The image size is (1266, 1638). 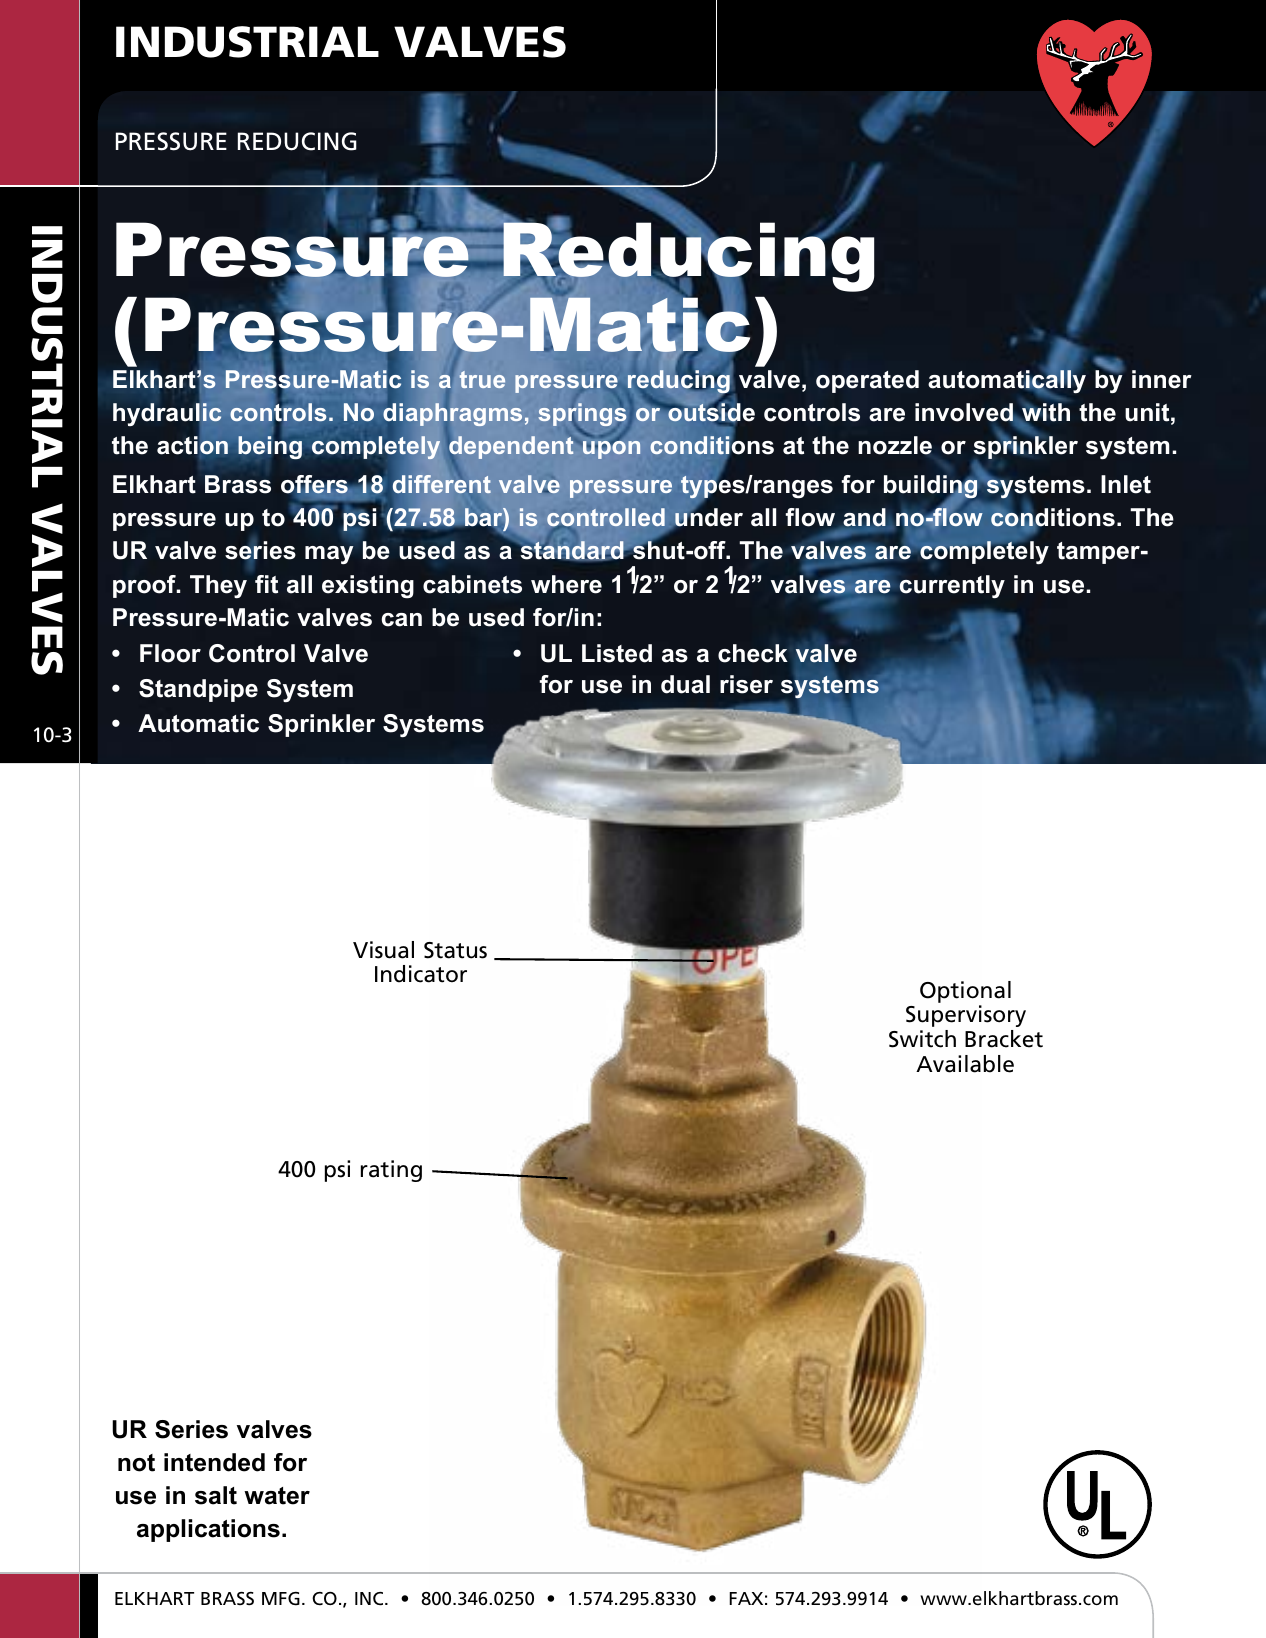 What do you see at coordinates (1162, 379) in the screenshot?
I see `inner` at bounding box center [1162, 379].
